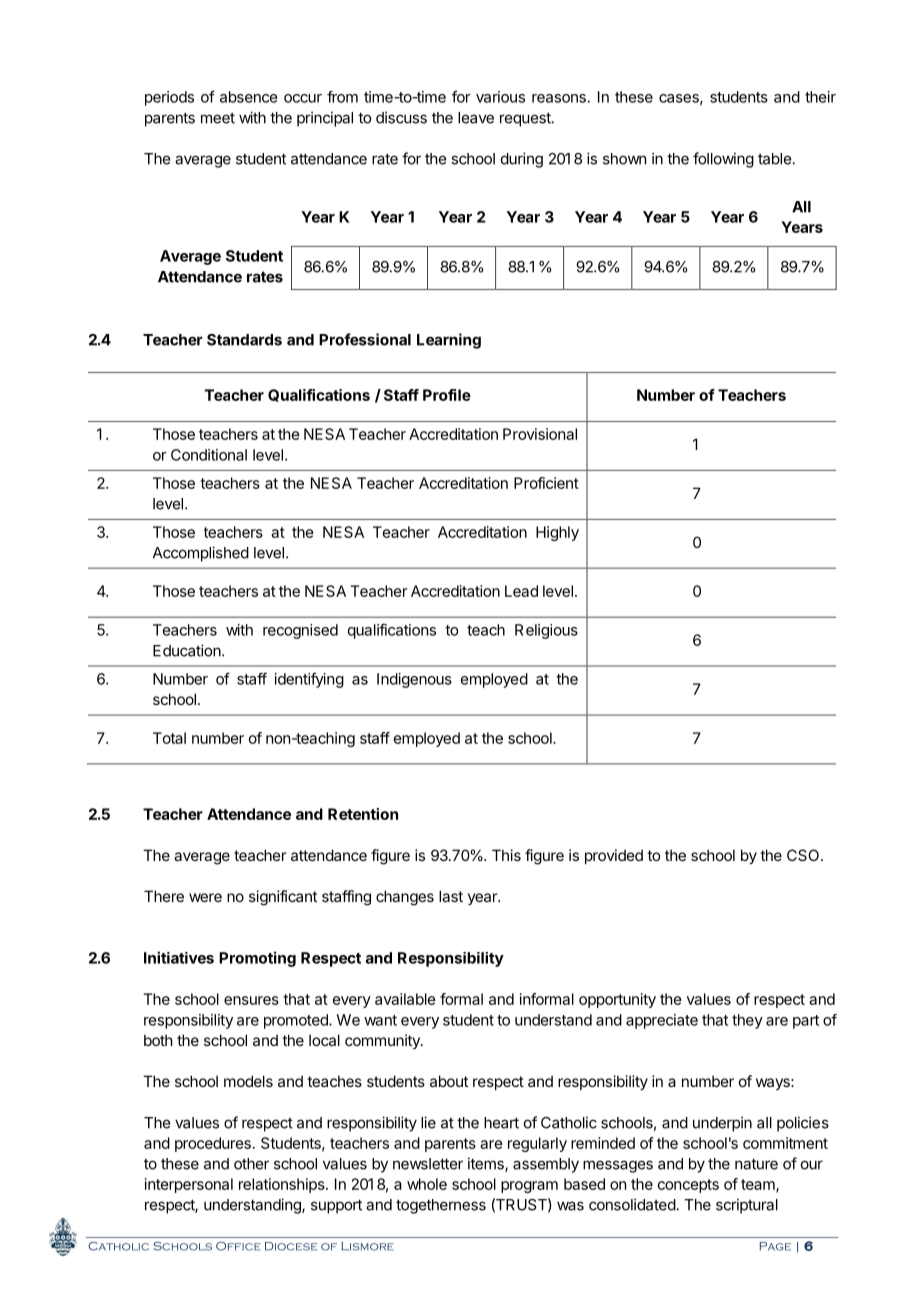  What do you see at coordinates (747, 1206) in the screenshot?
I see `scriptural` at bounding box center [747, 1206].
